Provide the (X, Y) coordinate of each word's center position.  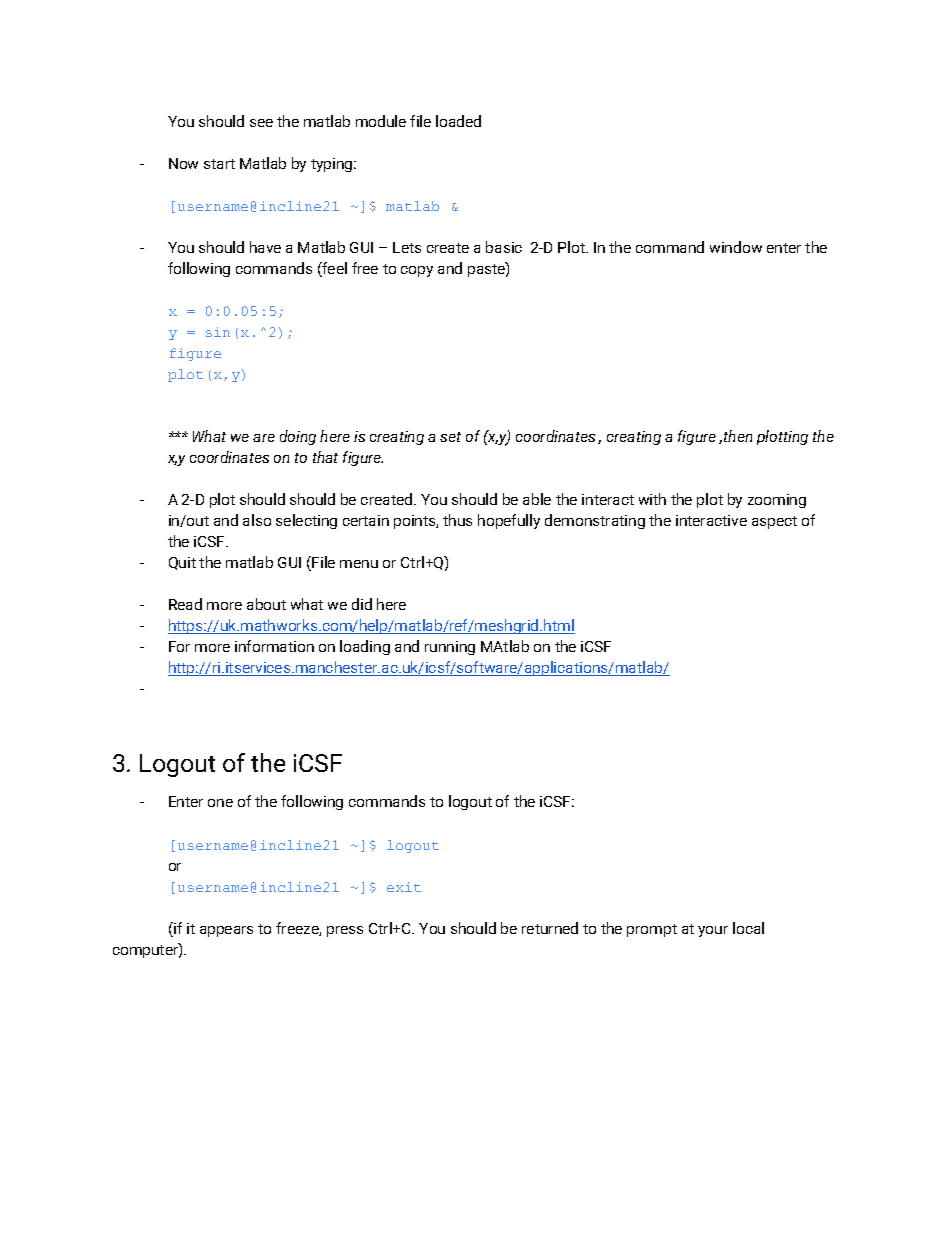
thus (457, 520)
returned (550, 928)
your (713, 931)
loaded (458, 121)
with (652, 499)
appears (226, 931)
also (257, 520)
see (261, 123)
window (736, 247)
